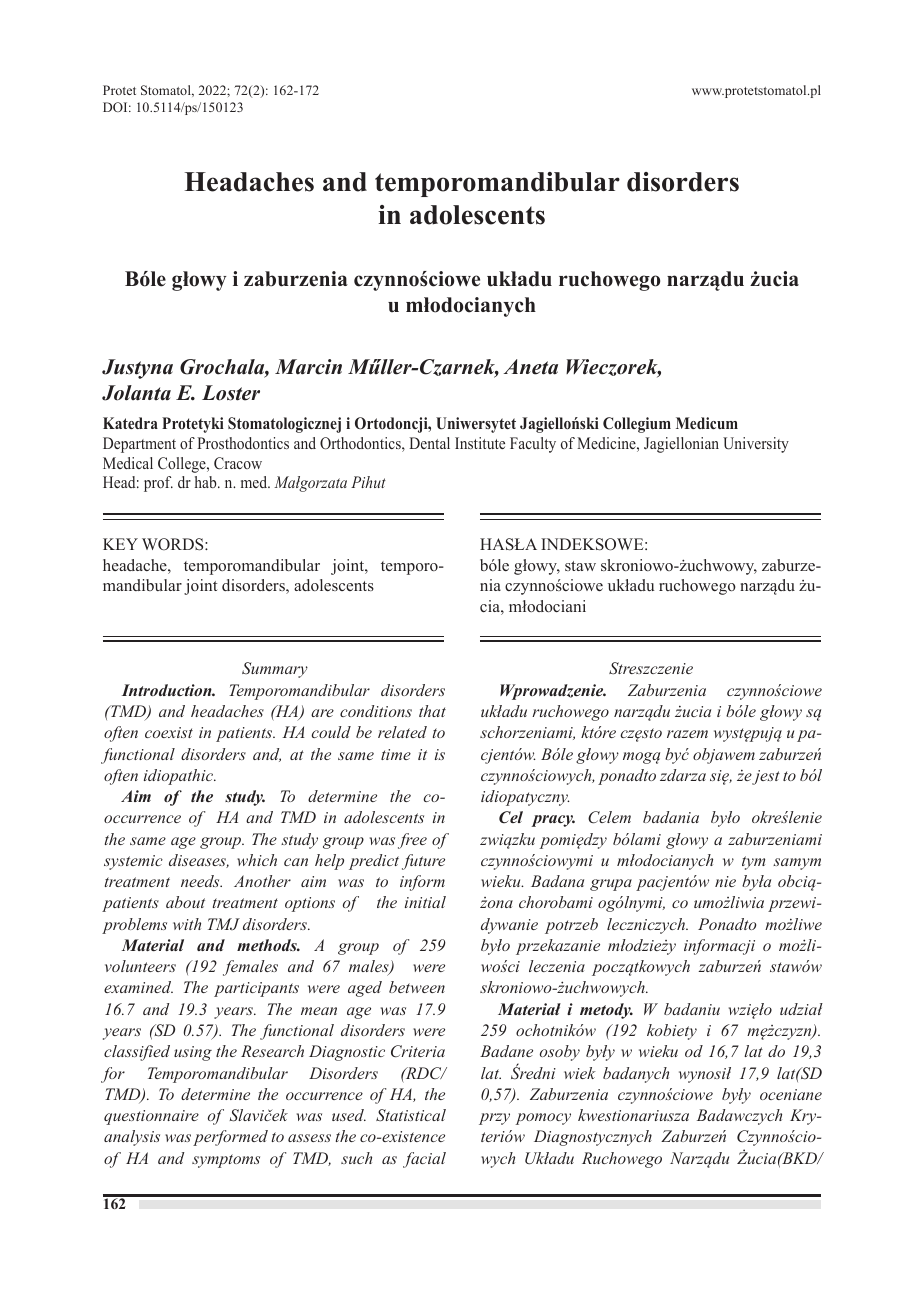 This screenshot has height=1295, width=924. I want to click on Collegium, so click(637, 425).
